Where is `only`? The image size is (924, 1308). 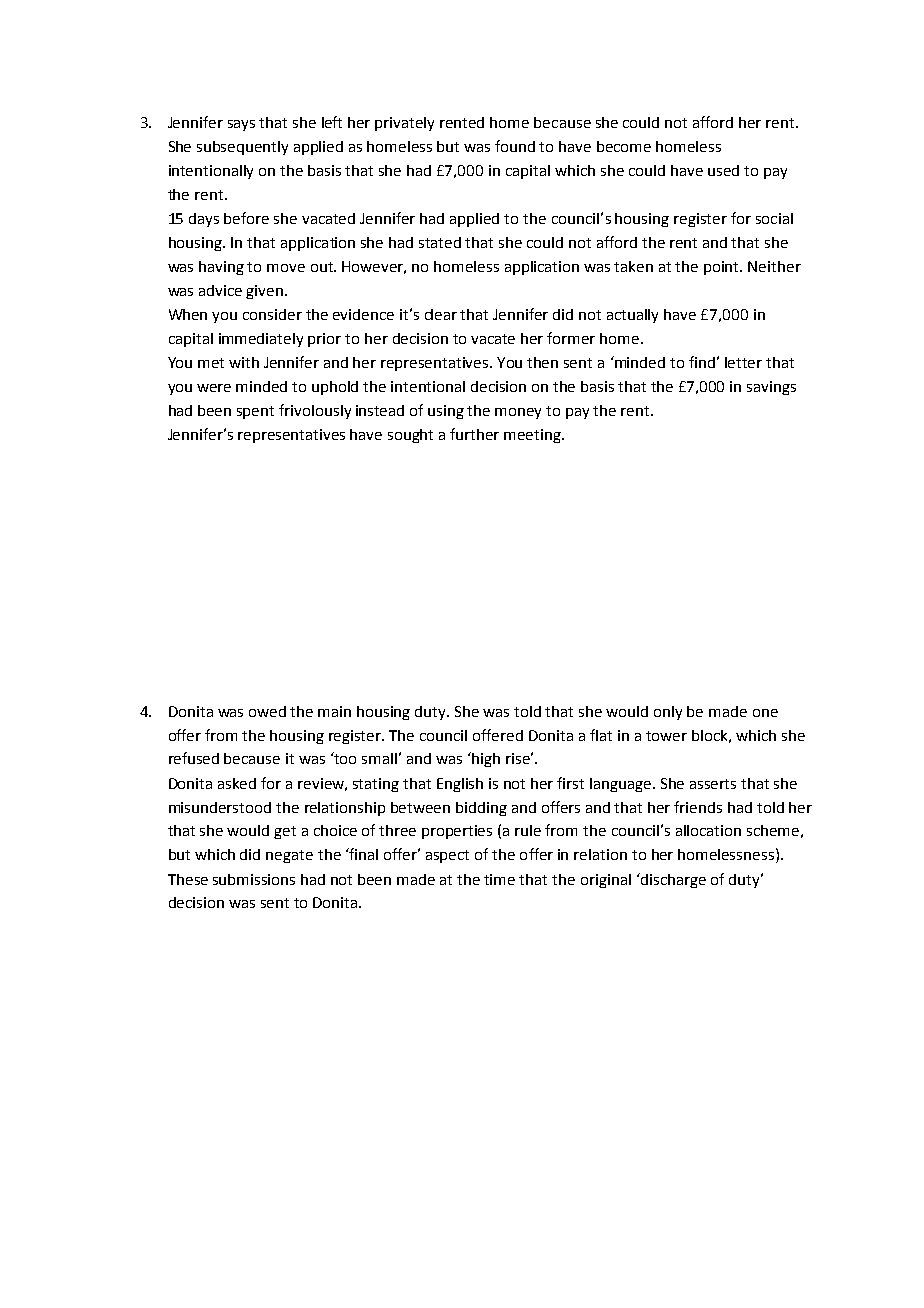
only is located at coordinates (668, 713).
